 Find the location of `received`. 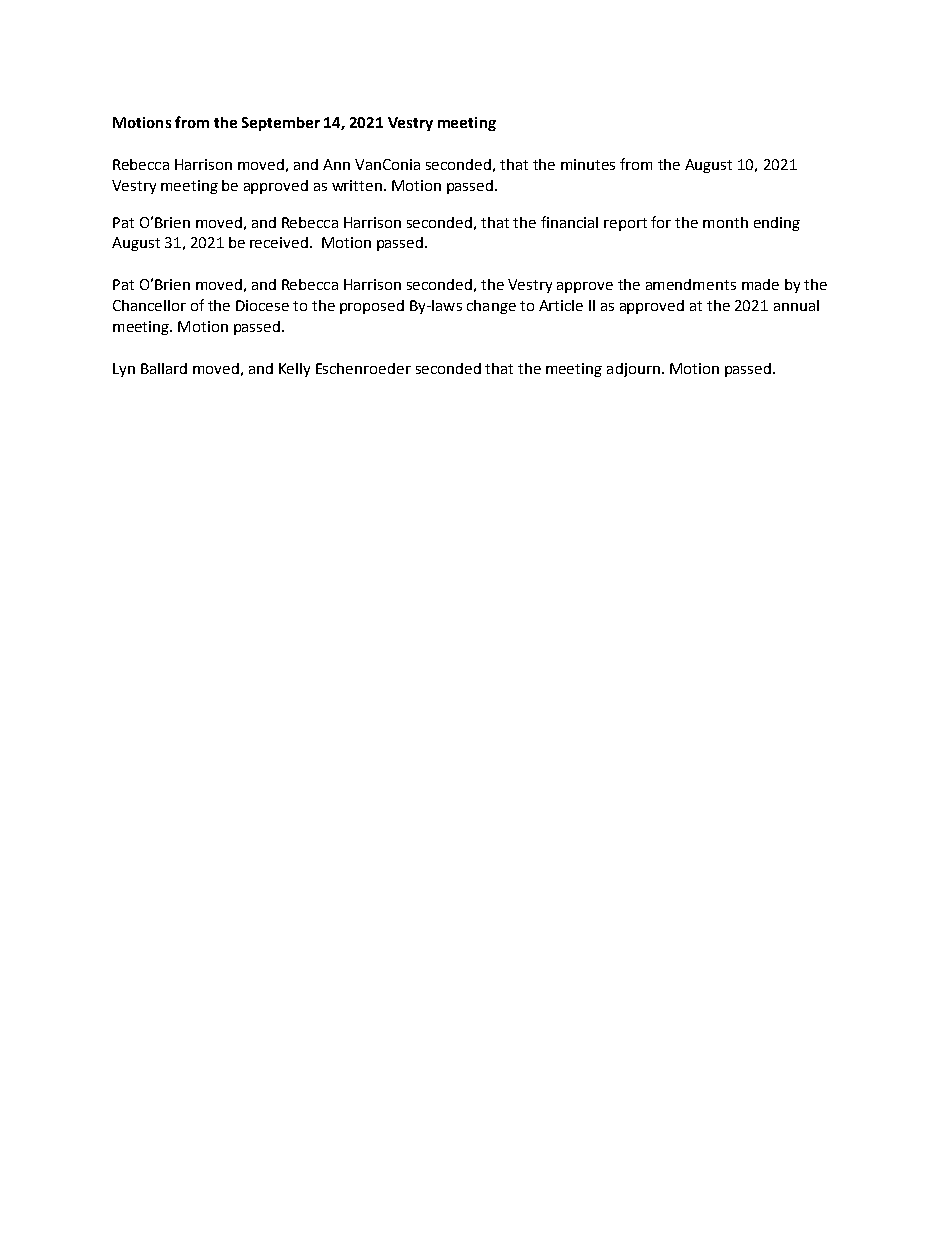

received is located at coordinates (279, 242).
